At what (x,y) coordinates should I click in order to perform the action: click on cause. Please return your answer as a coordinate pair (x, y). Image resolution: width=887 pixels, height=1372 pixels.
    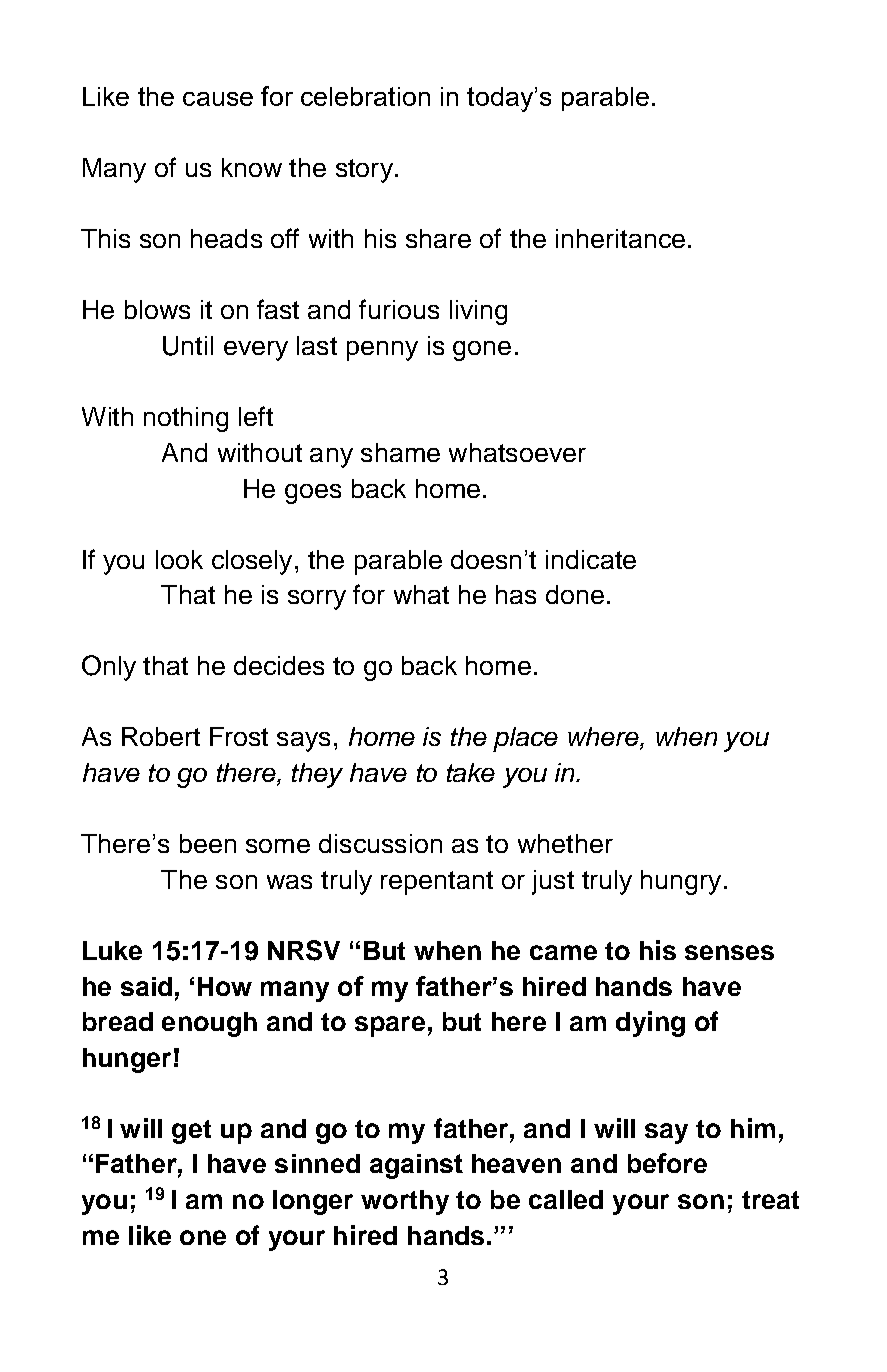
    Looking at the image, I should click on (218, 99).
